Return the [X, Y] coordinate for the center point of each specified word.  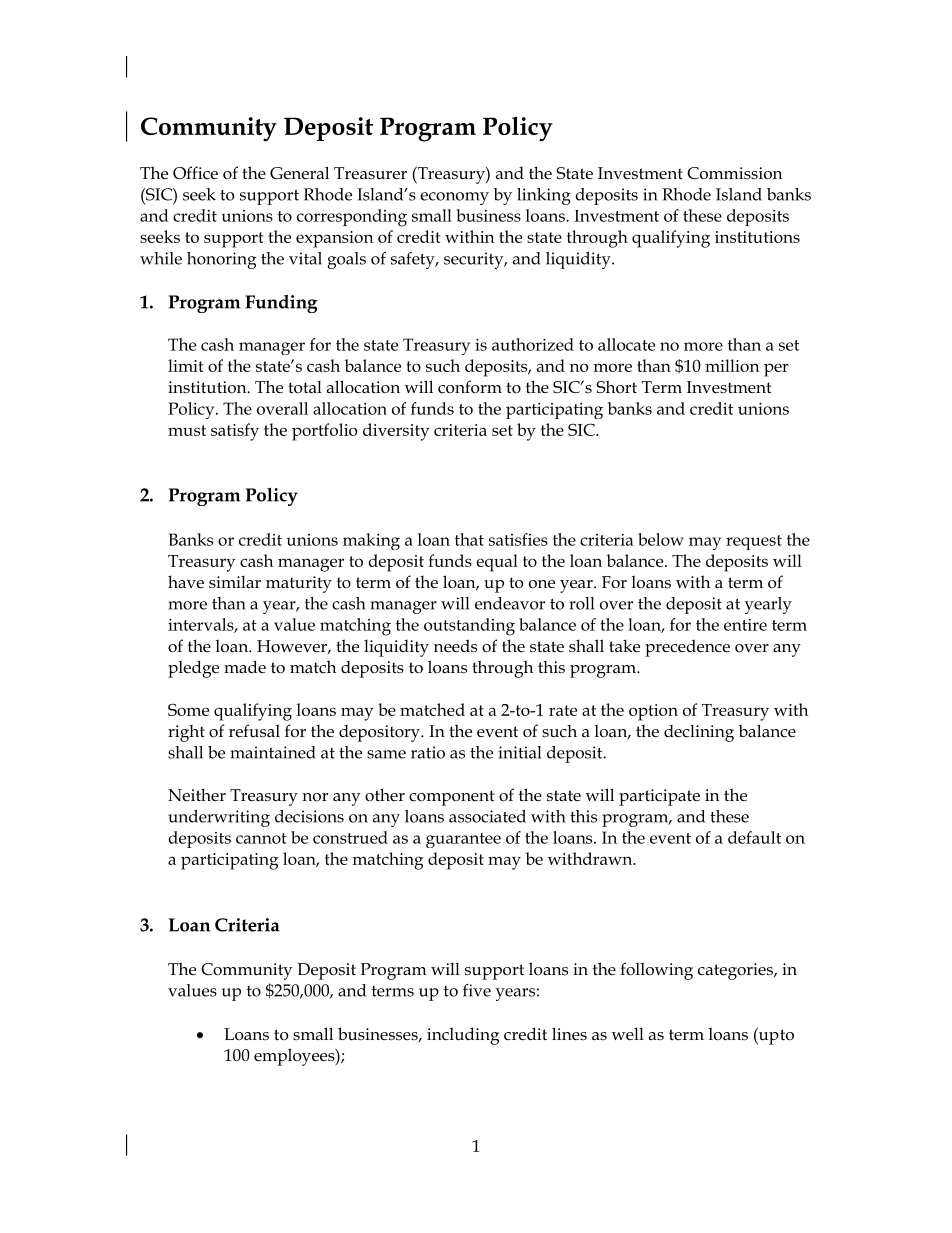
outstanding [469, 627]
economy [454, 198]
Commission [734, 173]
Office [195, 173]
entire [745, 625]
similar [235, 581]
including [463, 1036]
